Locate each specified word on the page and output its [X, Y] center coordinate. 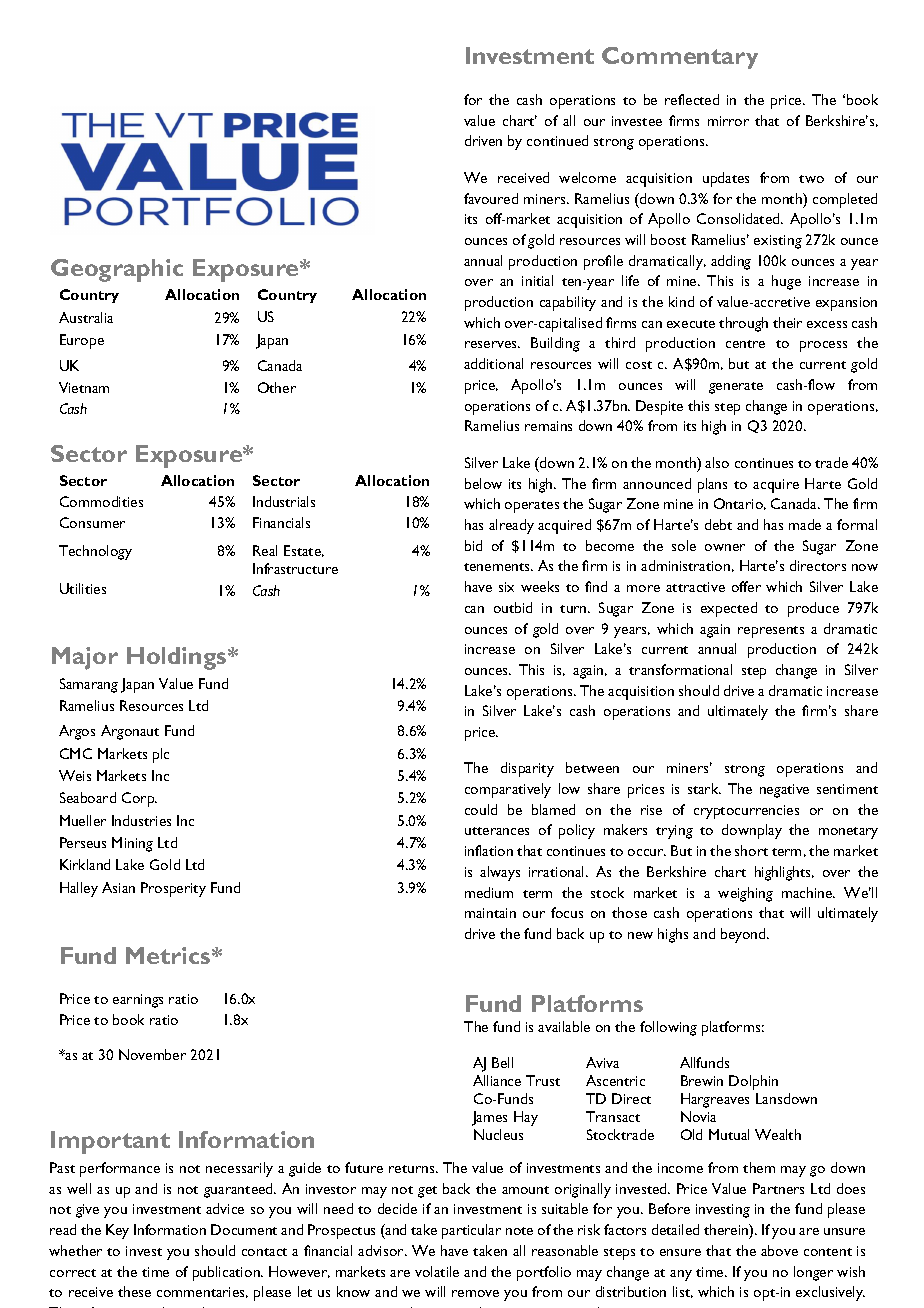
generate [736, 388]
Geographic [117, 270]
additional [493, 363]
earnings [138, 1001]
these [134, 1291]
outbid [513, 607]
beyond [744, 935]
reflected [692, 99]
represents [771, 632]
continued [557, 140]
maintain [490, 913]
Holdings [178, 658]
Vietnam [84, 387]
